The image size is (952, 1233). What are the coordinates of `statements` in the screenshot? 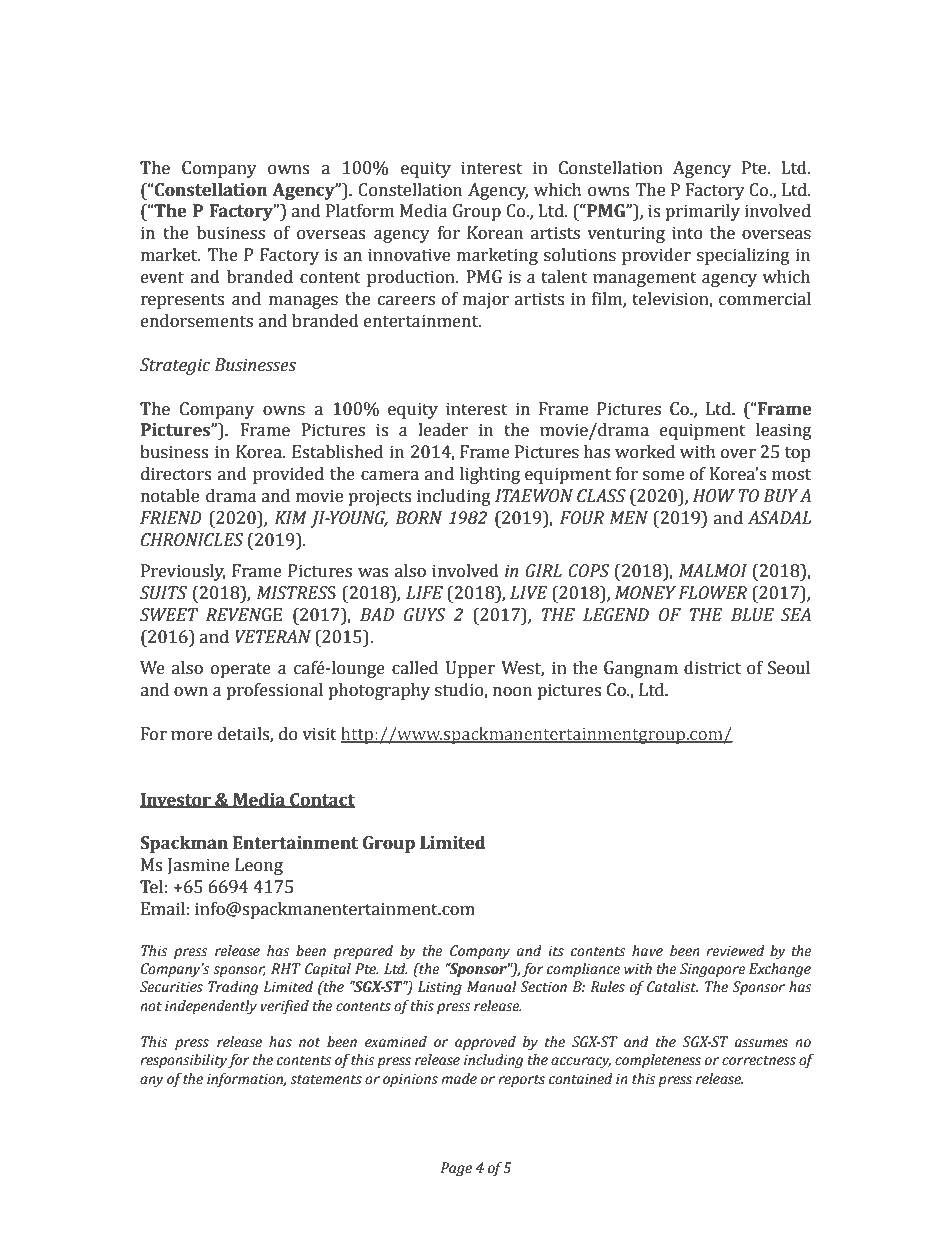 It's located at (326, 1079).
